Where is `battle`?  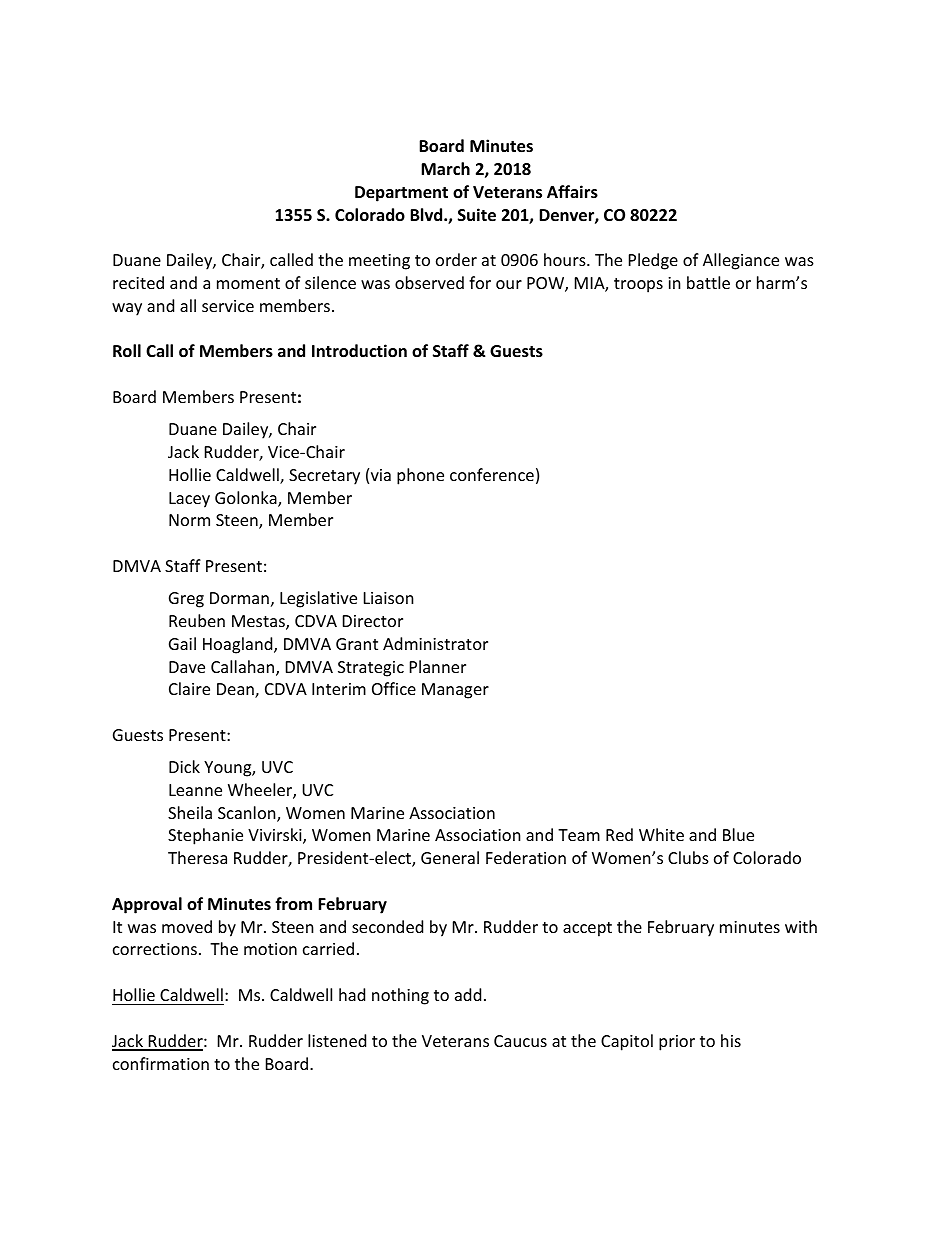
battle is located at coordinates (708, 282).
